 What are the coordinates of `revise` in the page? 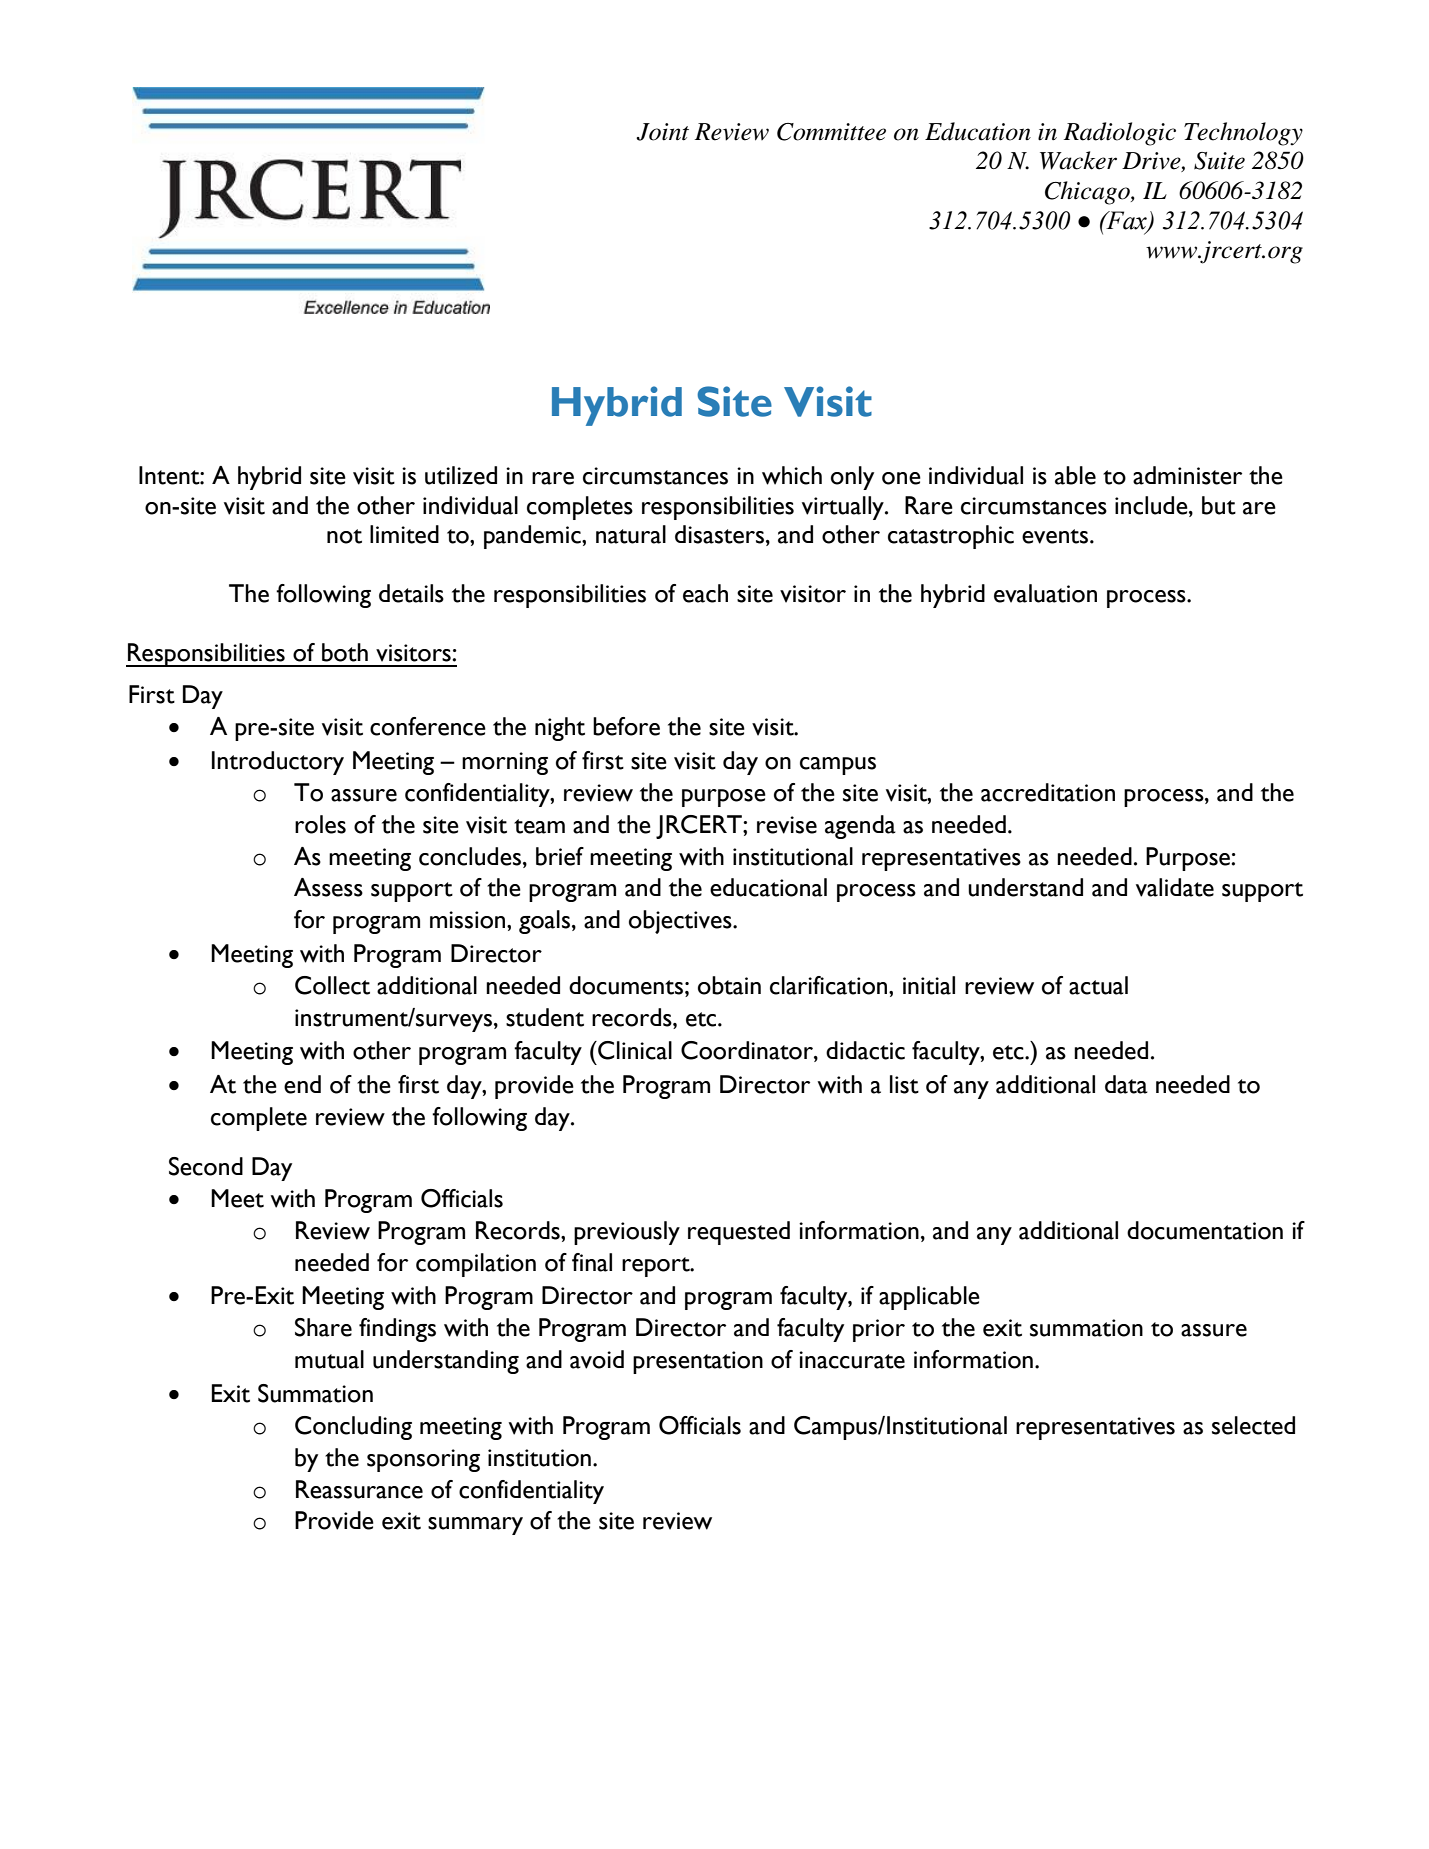 It's located at (787, 825).
